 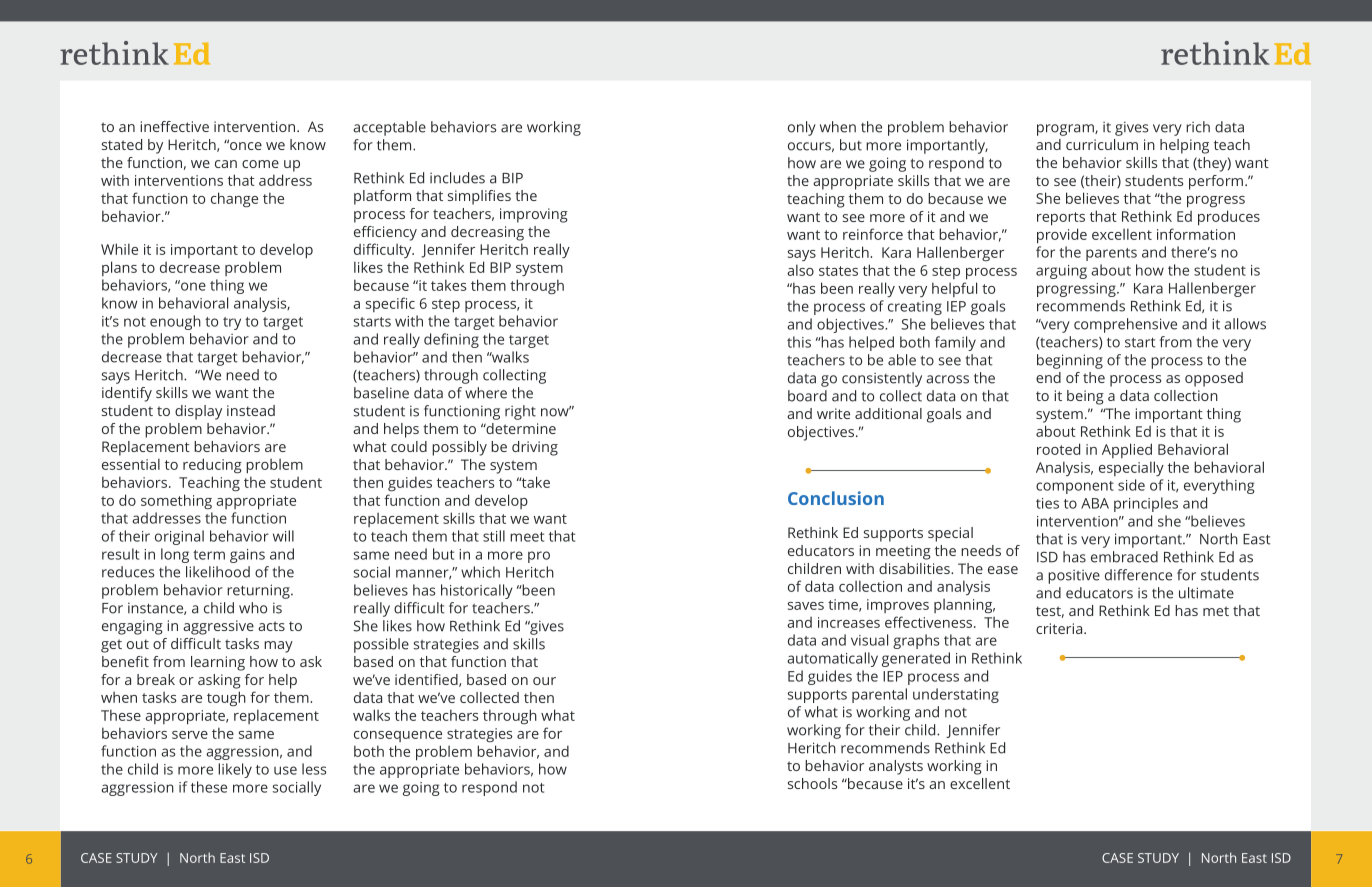 What do you see at coordinates (260, 164) in the document?
I see `come` at bounding box center [260, 164].
